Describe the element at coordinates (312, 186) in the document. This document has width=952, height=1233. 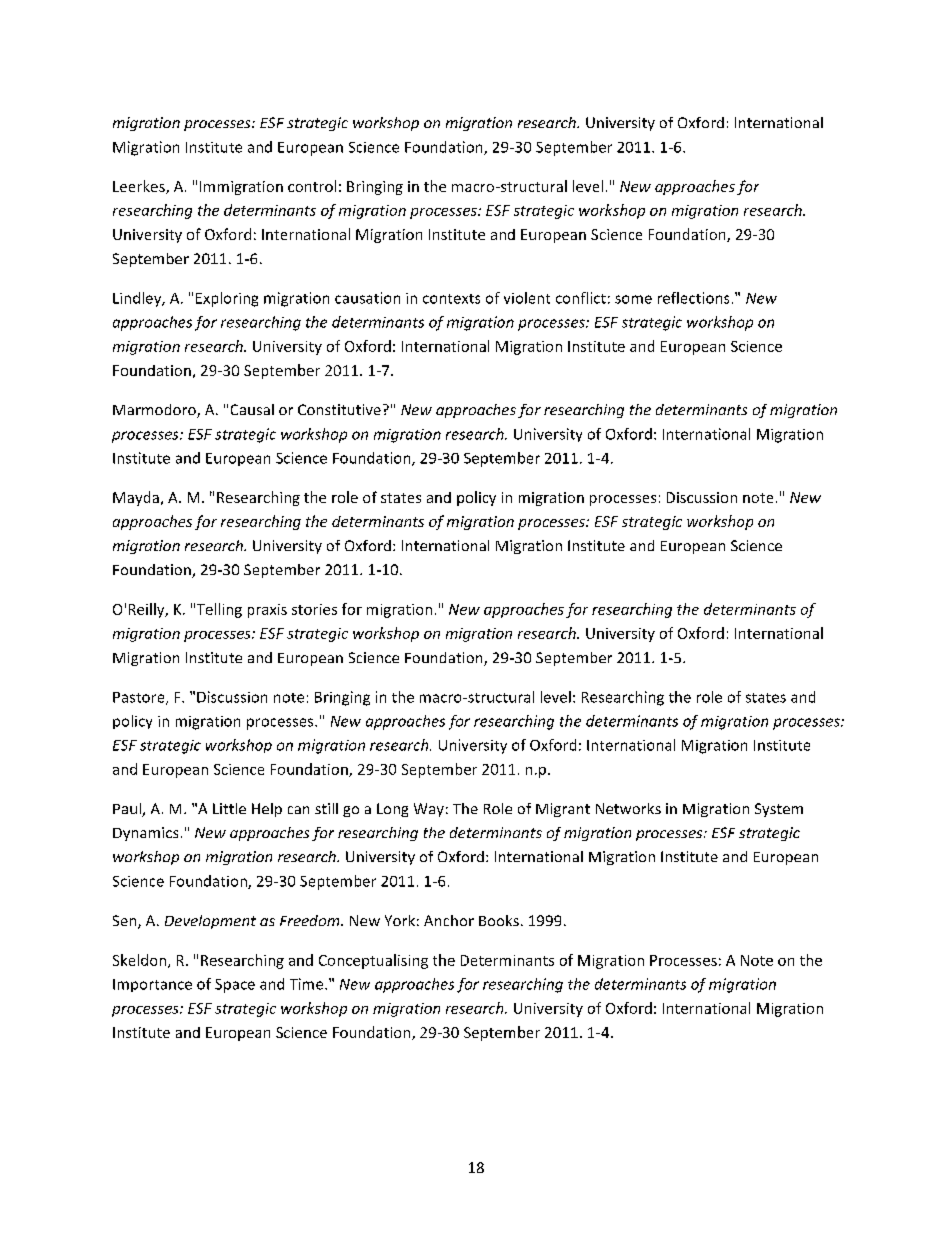
I see `control` at that location.
